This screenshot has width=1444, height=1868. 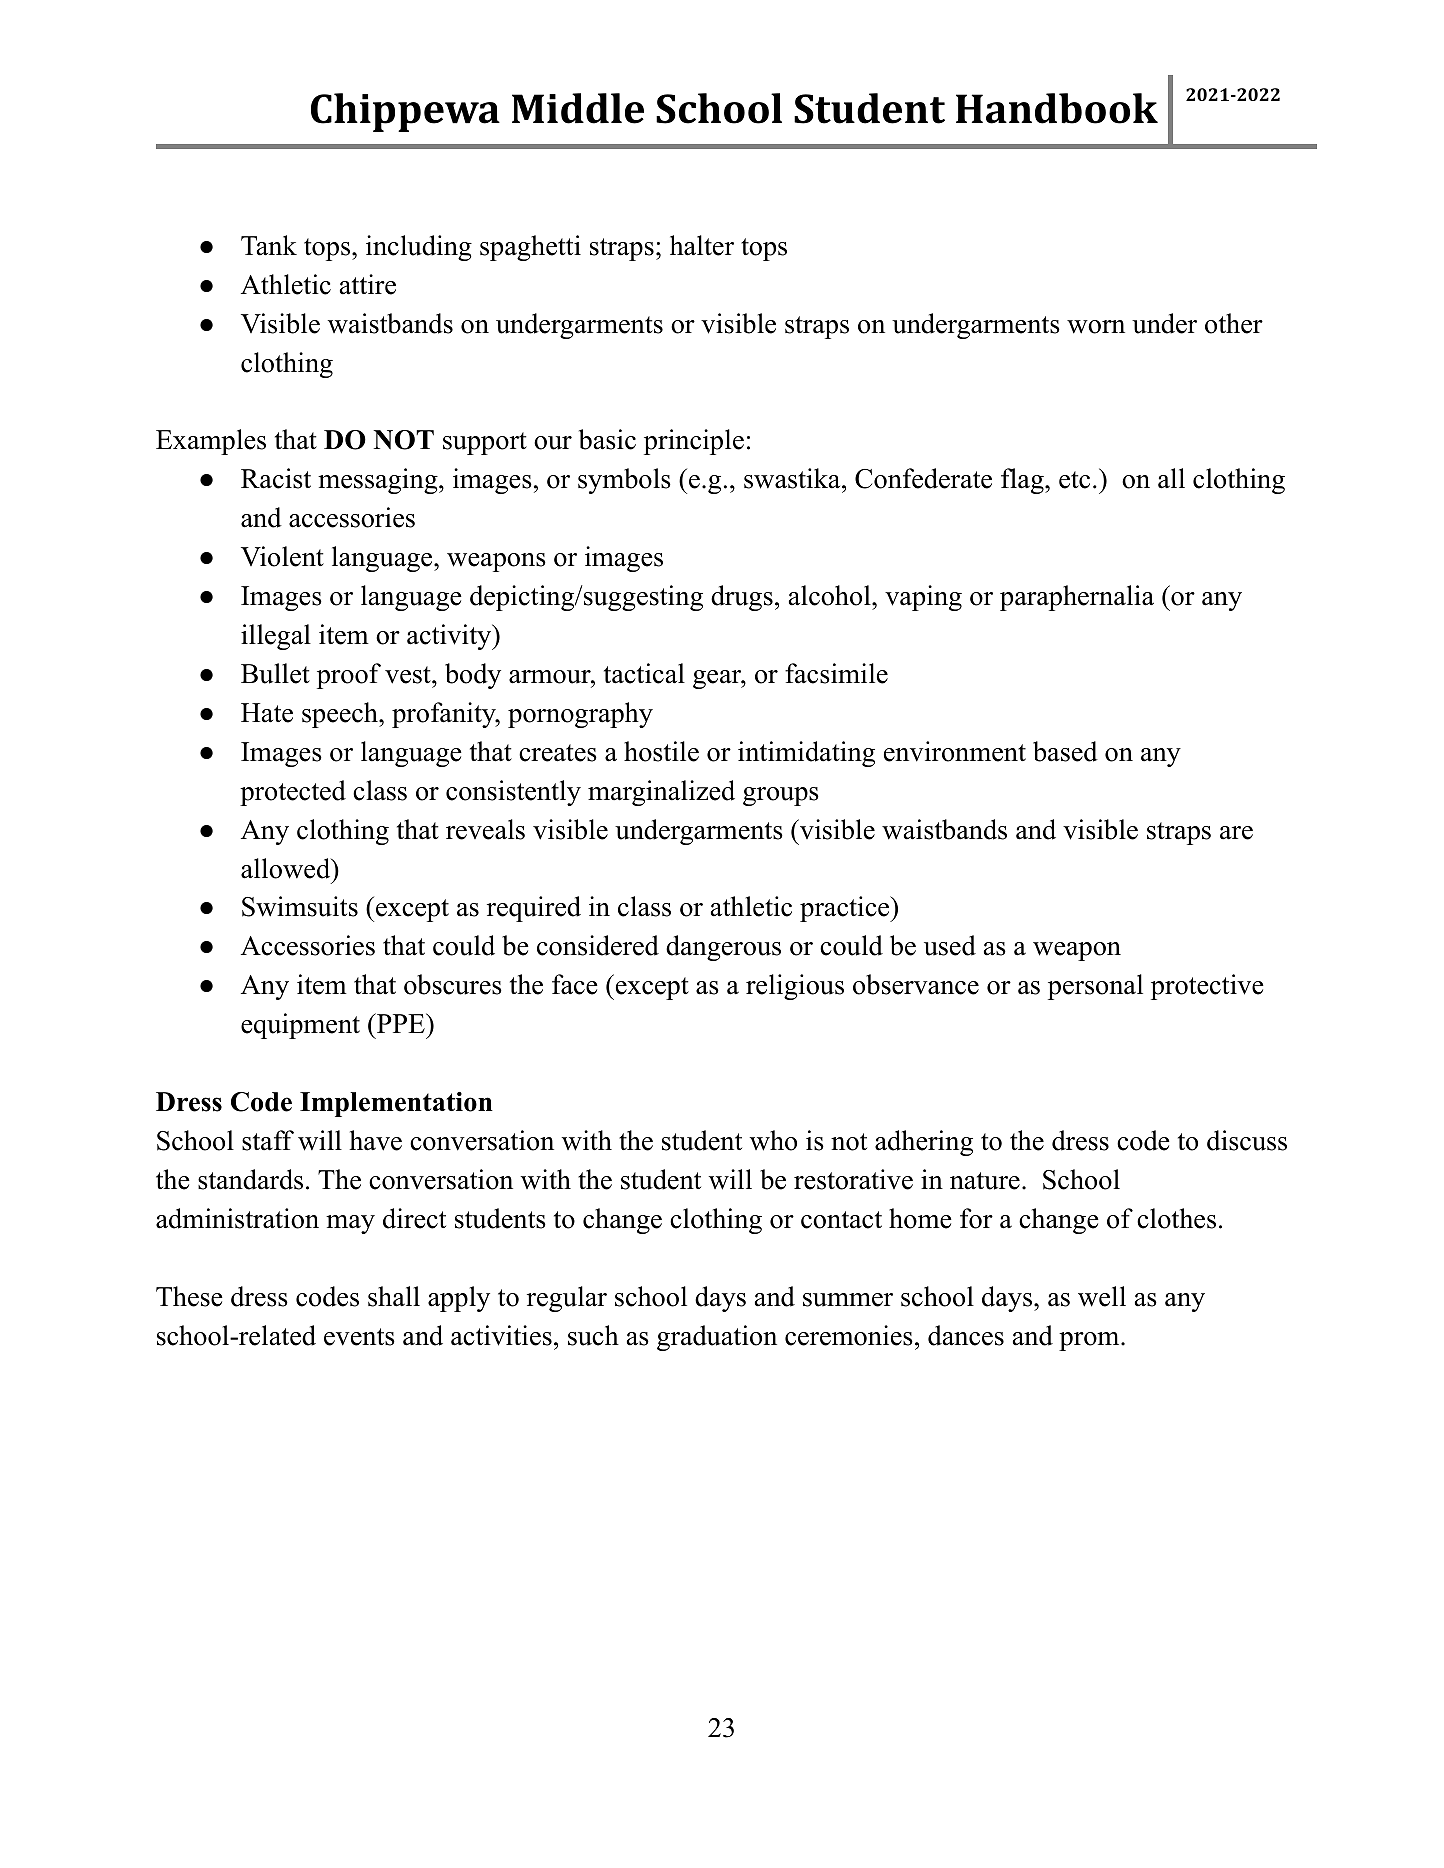 I want to click on graduation, so click(x=717, y=1338).
